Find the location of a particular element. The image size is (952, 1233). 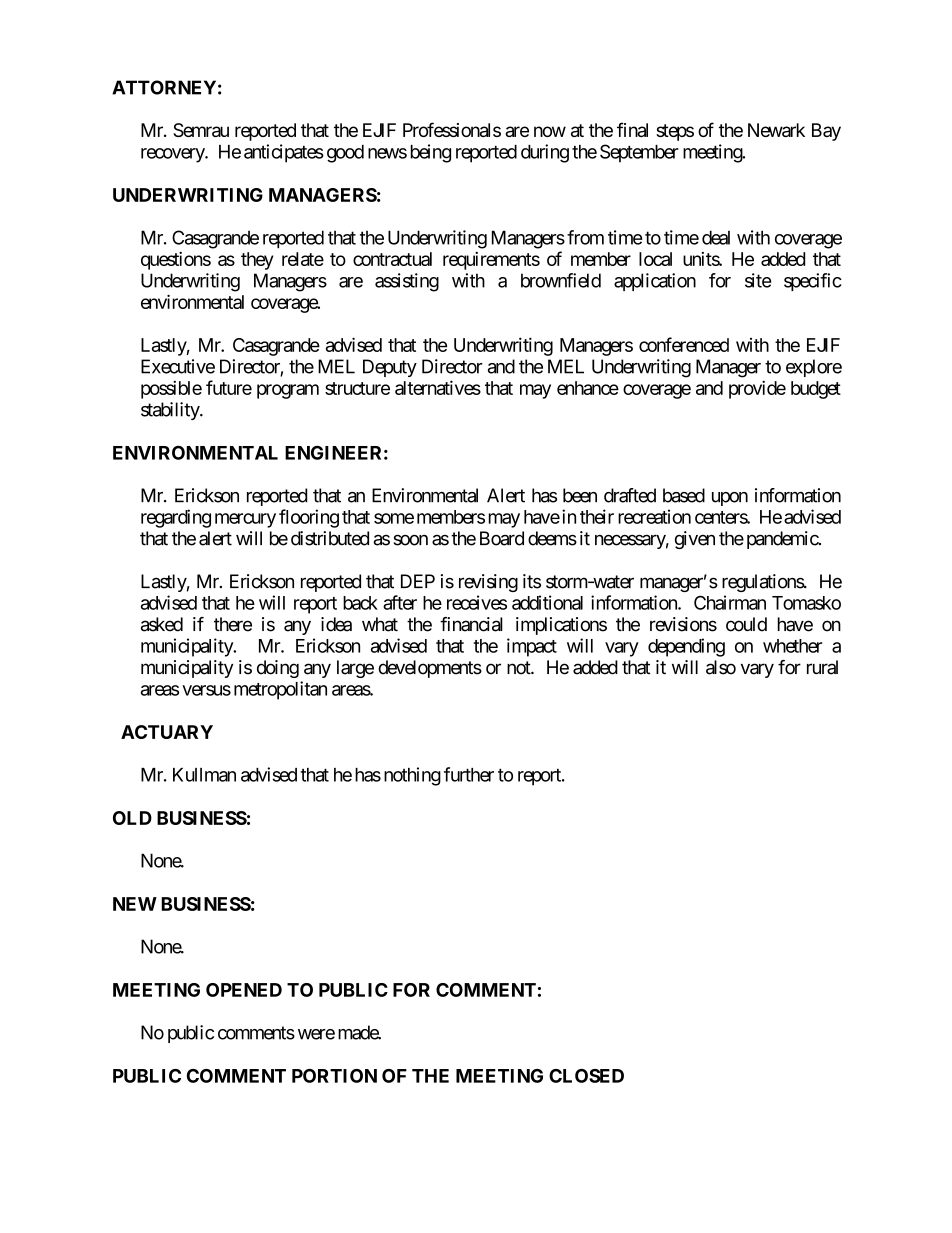

revising is located at coordinates (488, 583).
